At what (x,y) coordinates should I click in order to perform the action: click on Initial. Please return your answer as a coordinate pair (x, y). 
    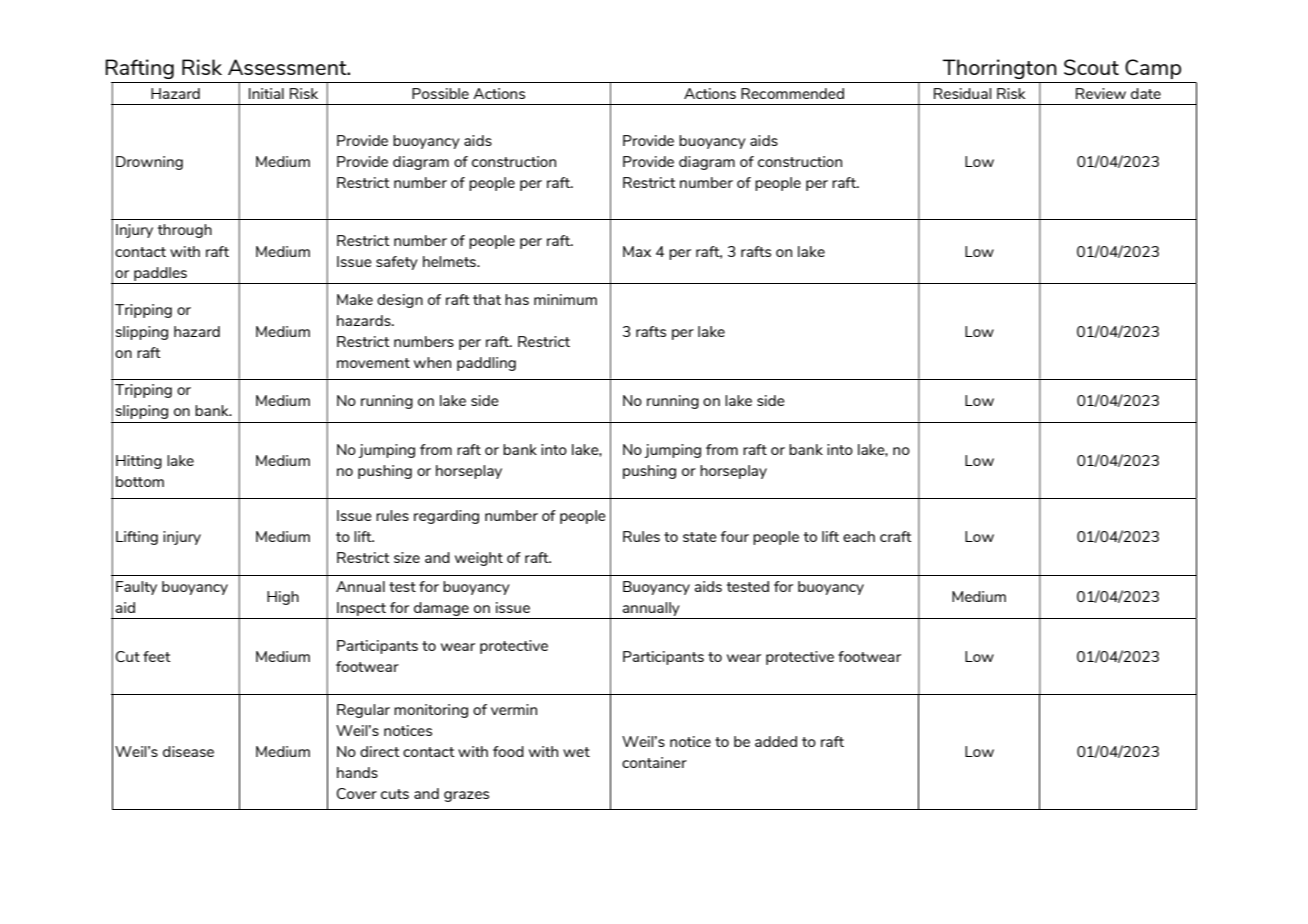
    Looking at the image, I should click on (266, 93).
